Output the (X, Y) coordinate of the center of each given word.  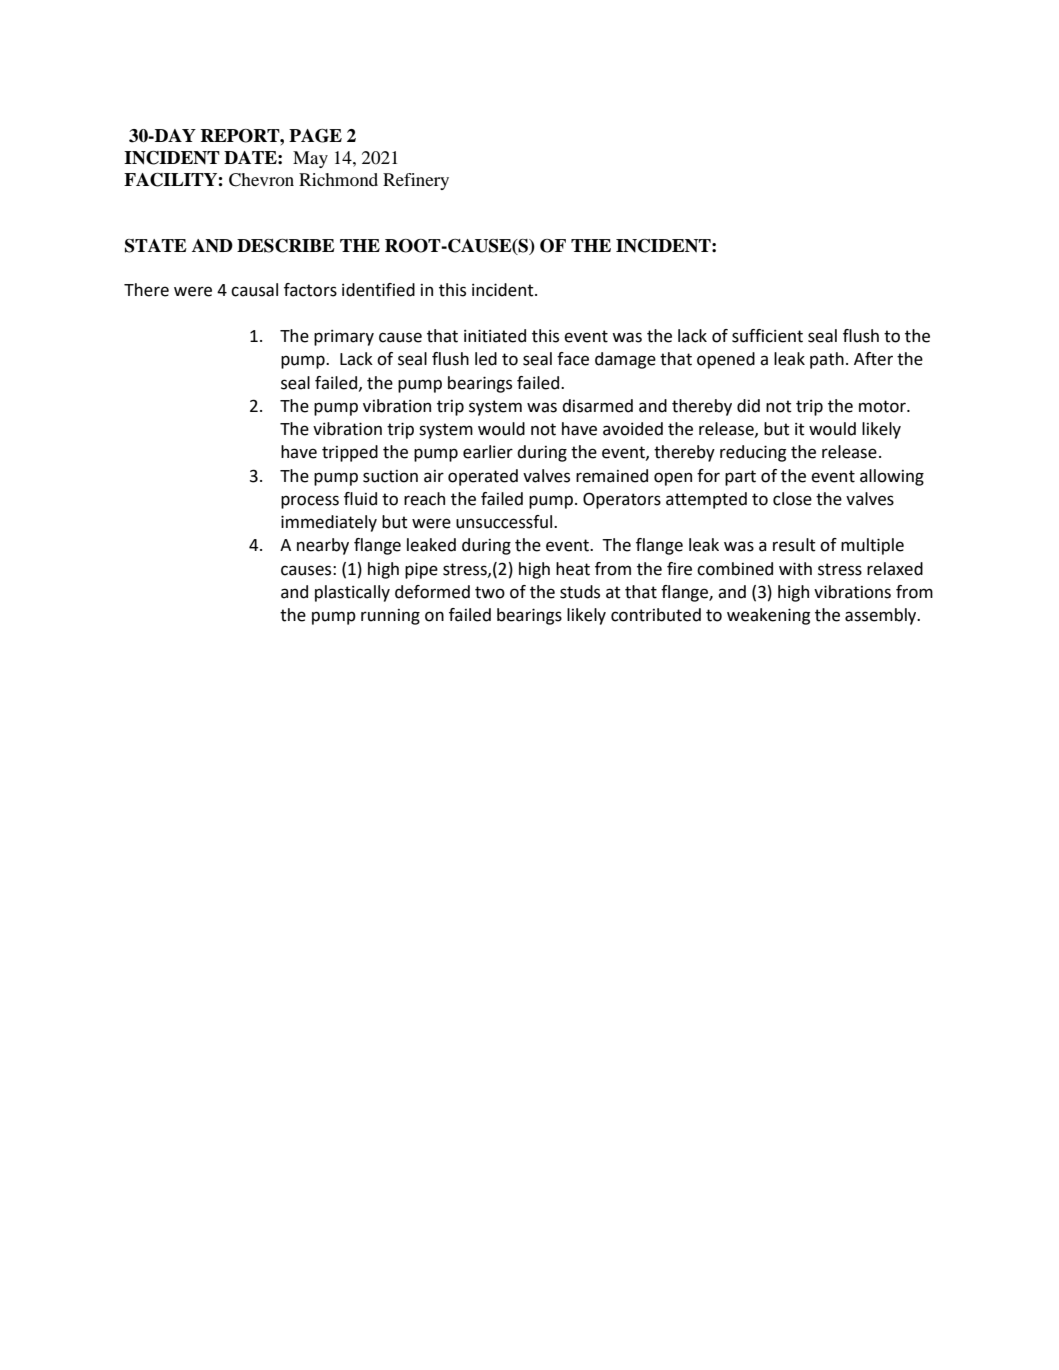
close (792, 499)
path (827, 360)
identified (378, 290)
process (310, 502)
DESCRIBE (286, 246)
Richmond (338, 179)
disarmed (597, 406)
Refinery (416, 181)
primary (344, 338)
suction (390, 476)
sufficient (767, 336)
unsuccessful (505, 522)
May (310, 159)
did (748, 406)
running (390, 617)
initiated (495, 336)
